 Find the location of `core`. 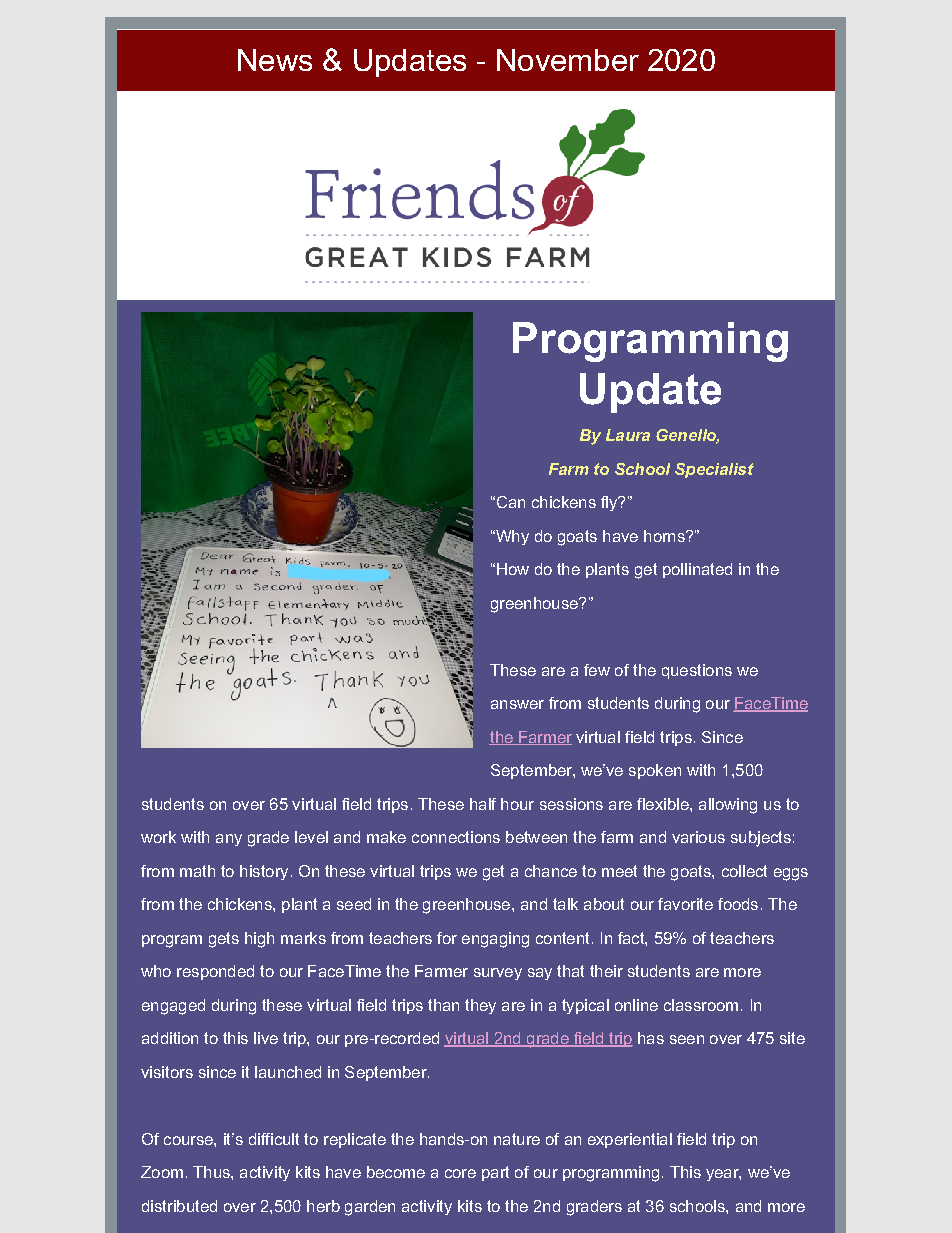

core is located at coordinates (460, 1173).
